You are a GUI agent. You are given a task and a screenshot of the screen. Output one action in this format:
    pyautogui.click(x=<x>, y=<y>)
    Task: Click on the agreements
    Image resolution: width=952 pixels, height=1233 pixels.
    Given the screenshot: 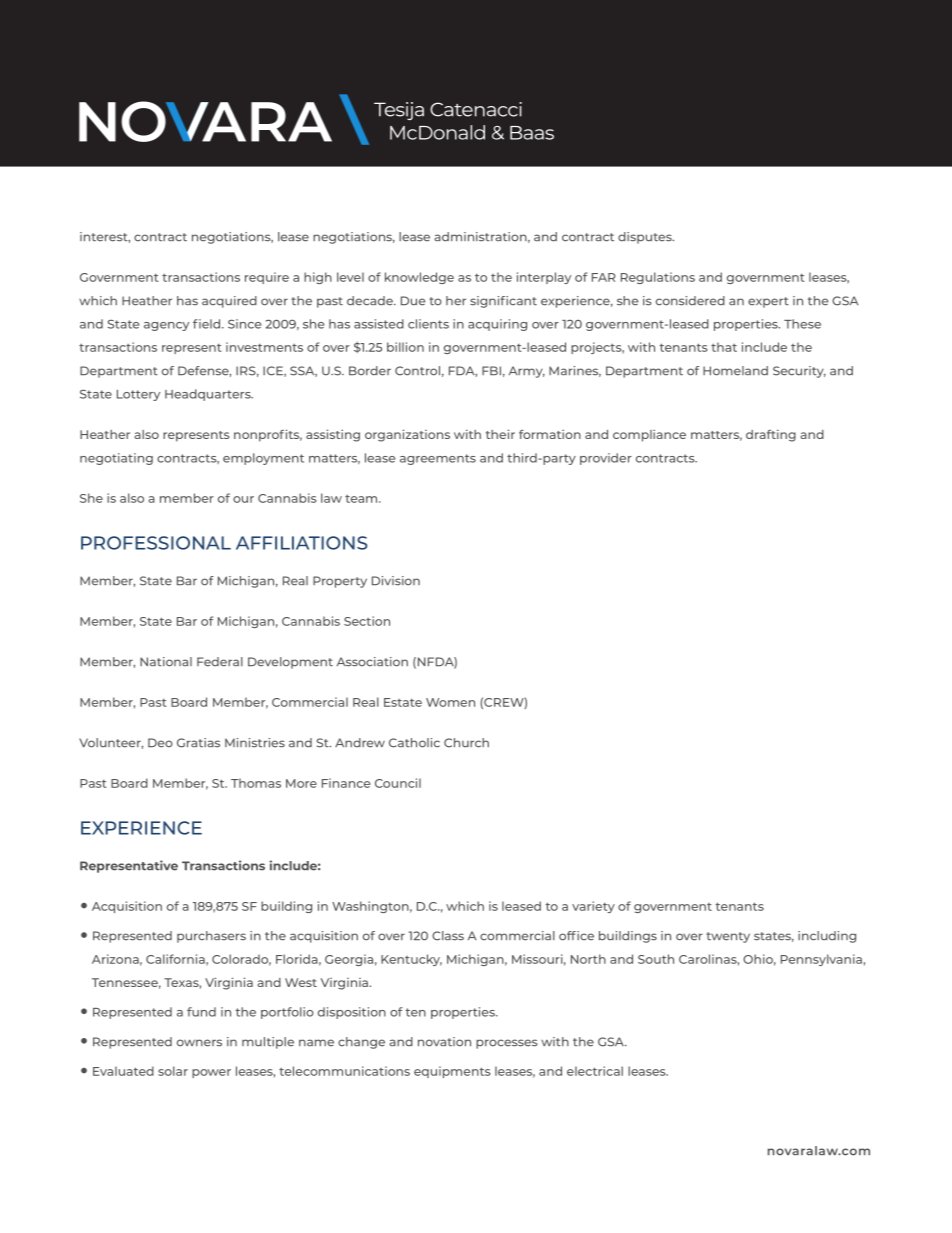 What is the action you would take?
    pyautogui.click(x=438, y=459)
